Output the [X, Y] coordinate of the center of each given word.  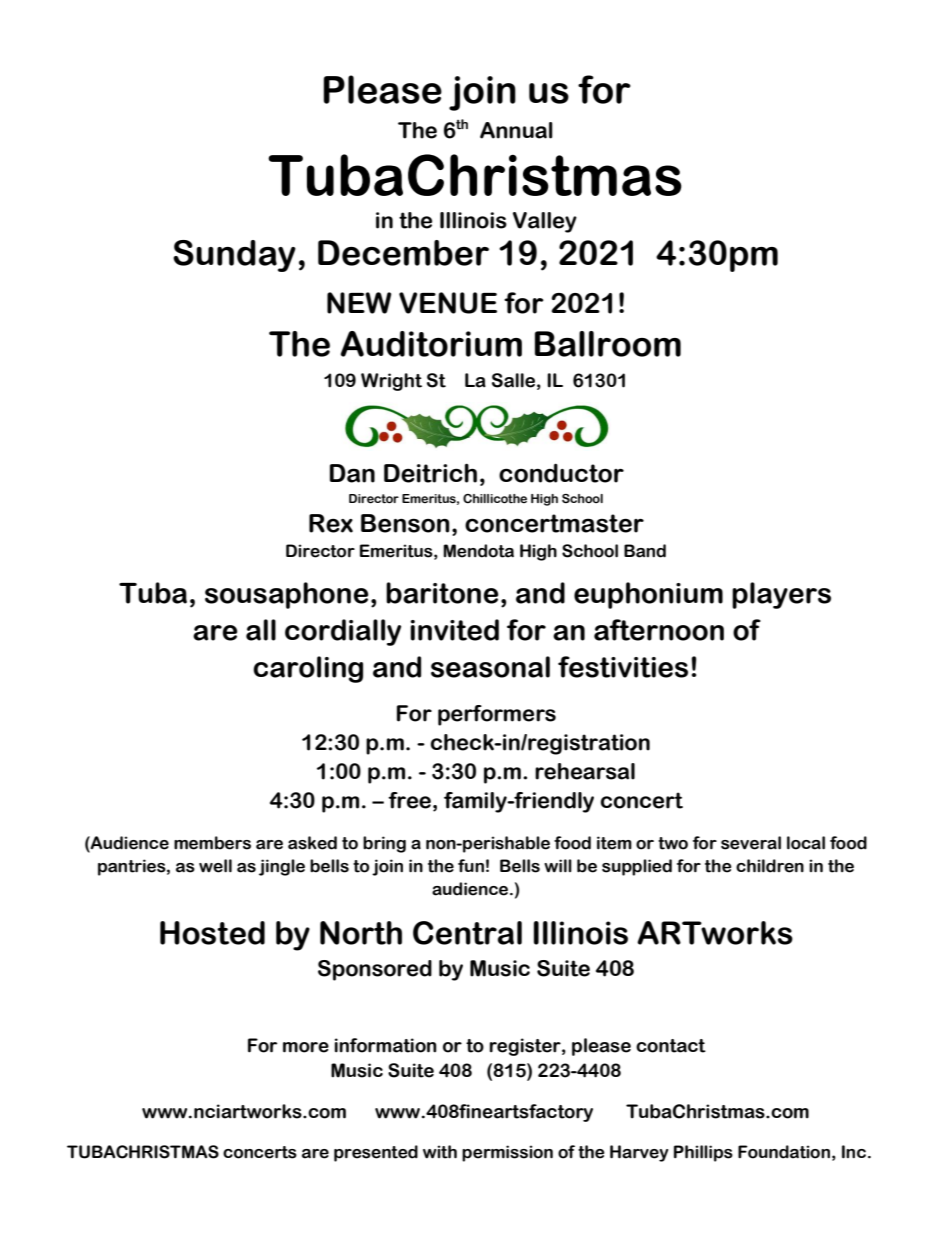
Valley [545, 222]
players [781, 595]
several [751, 843]
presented [376, 1153]
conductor [561, 473]
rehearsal [585, 771]
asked [312, 843]
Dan [352, 473]
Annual [516, 130]
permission [507, 1153]
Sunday [234, 256]
